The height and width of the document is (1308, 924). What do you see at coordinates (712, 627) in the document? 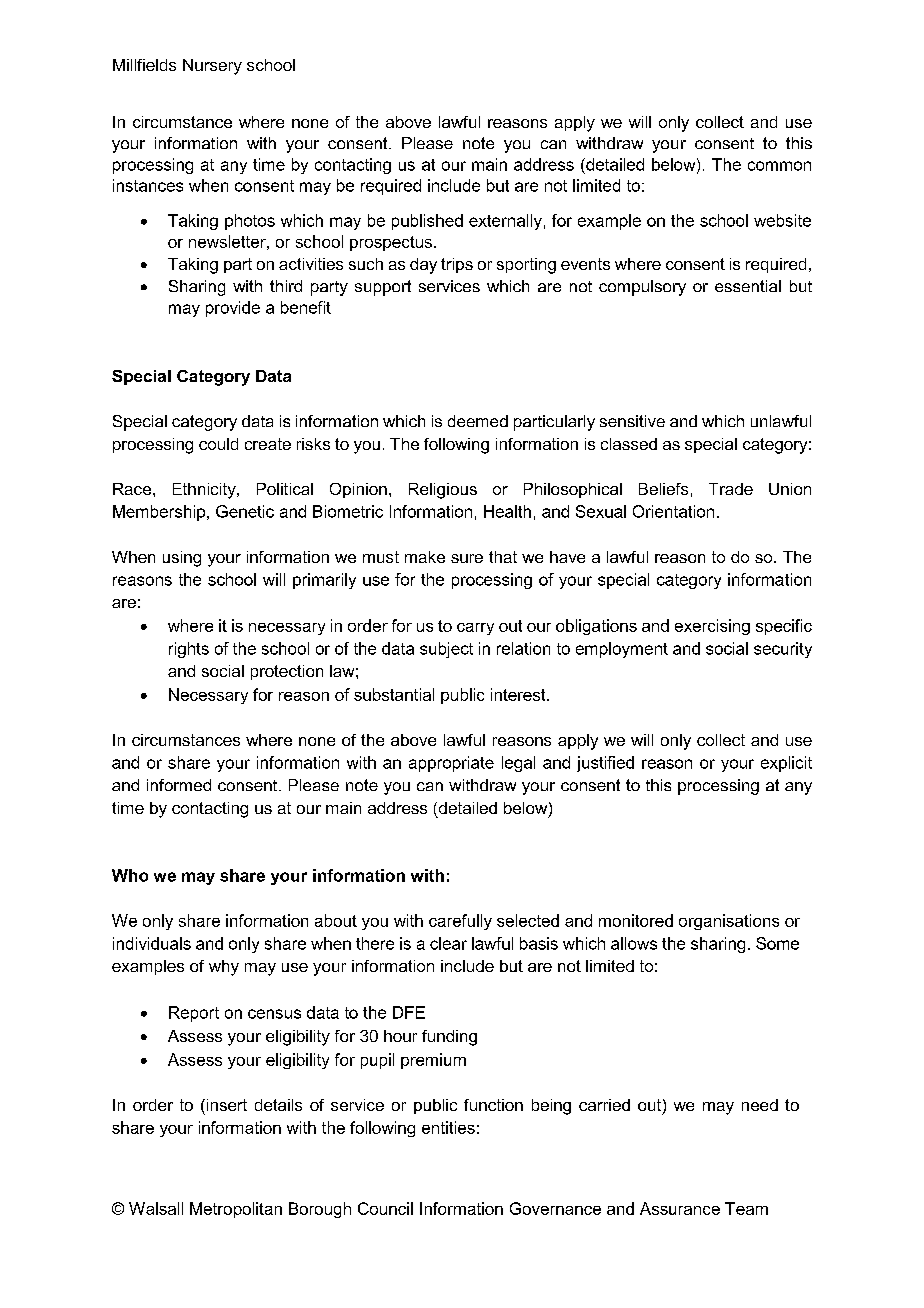
I see `exercising` at bounding box center [712, 627].
